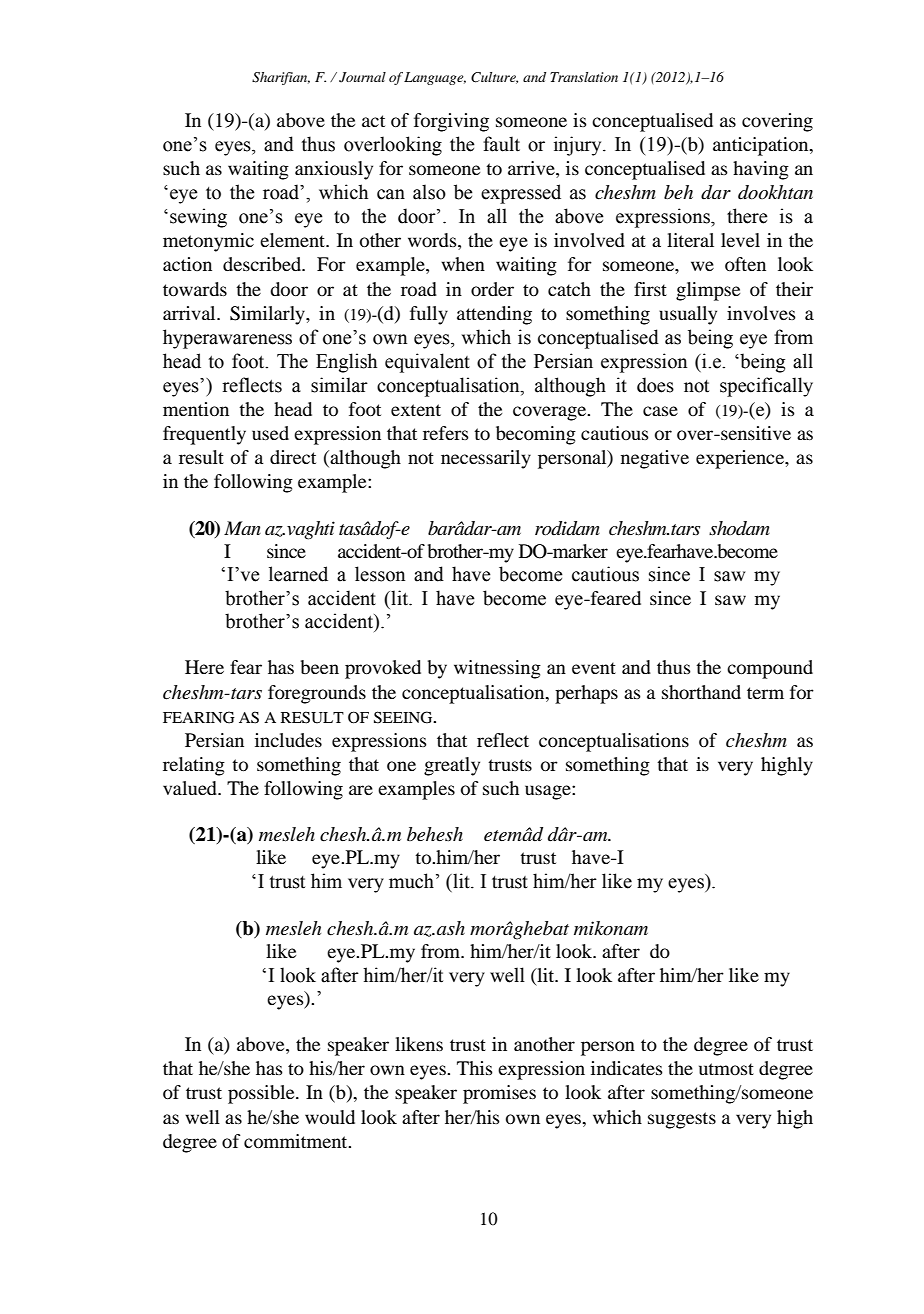 This page has height=1314, width=924. Describe the element at coordinates (762, 146) in the page. I see `anticipation` at that location.
